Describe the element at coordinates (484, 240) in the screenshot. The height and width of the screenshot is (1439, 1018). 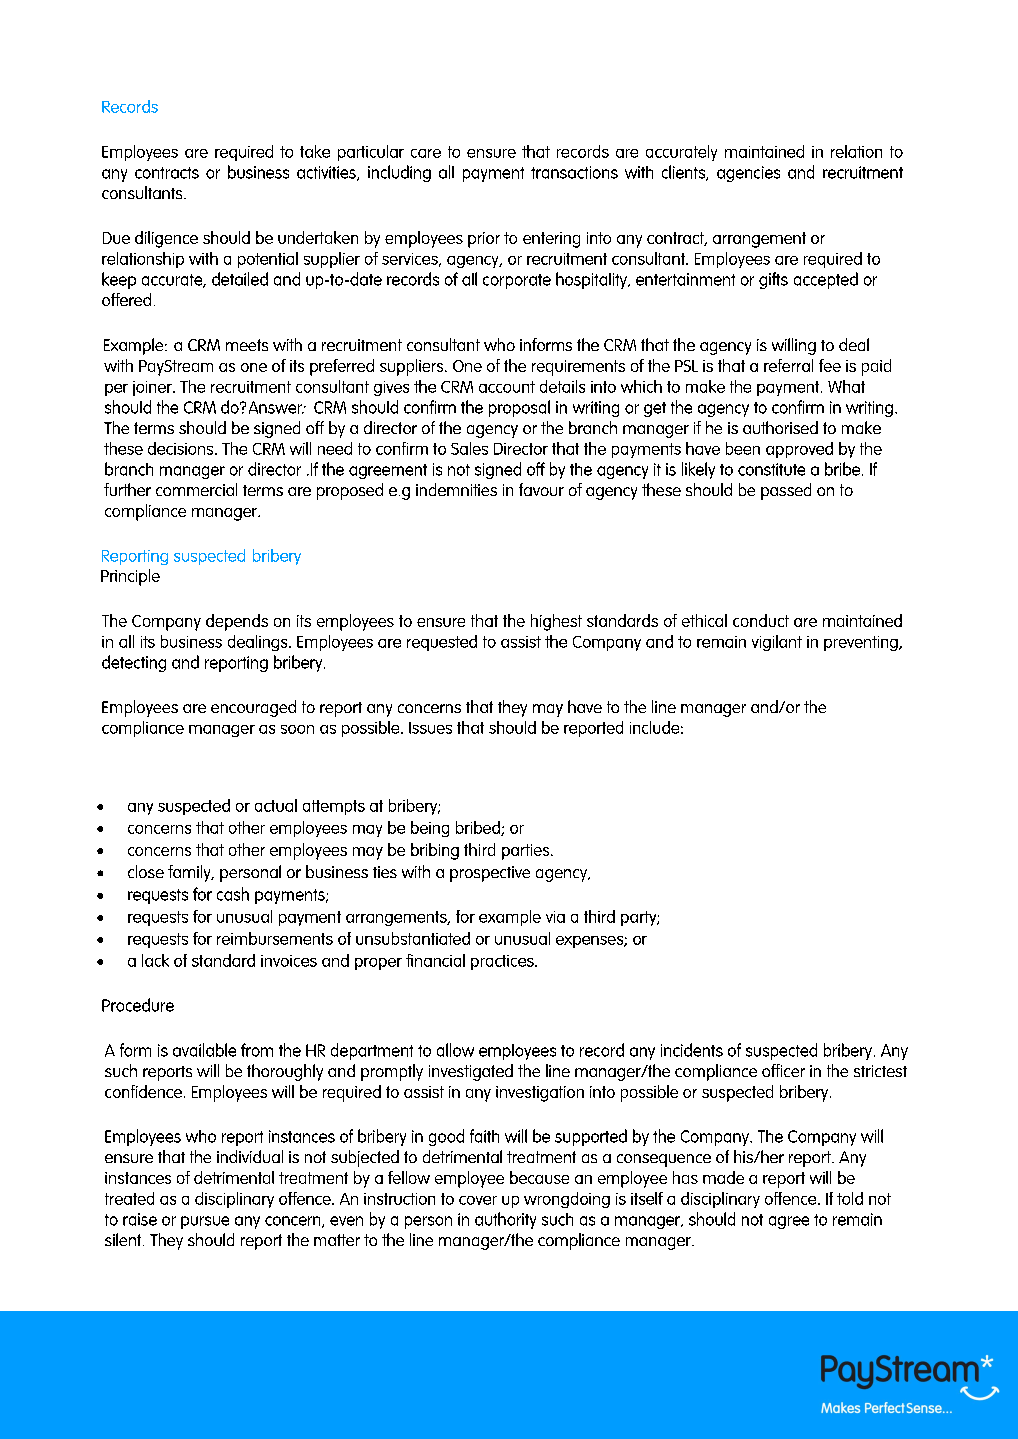
I see `prior` at that location.
